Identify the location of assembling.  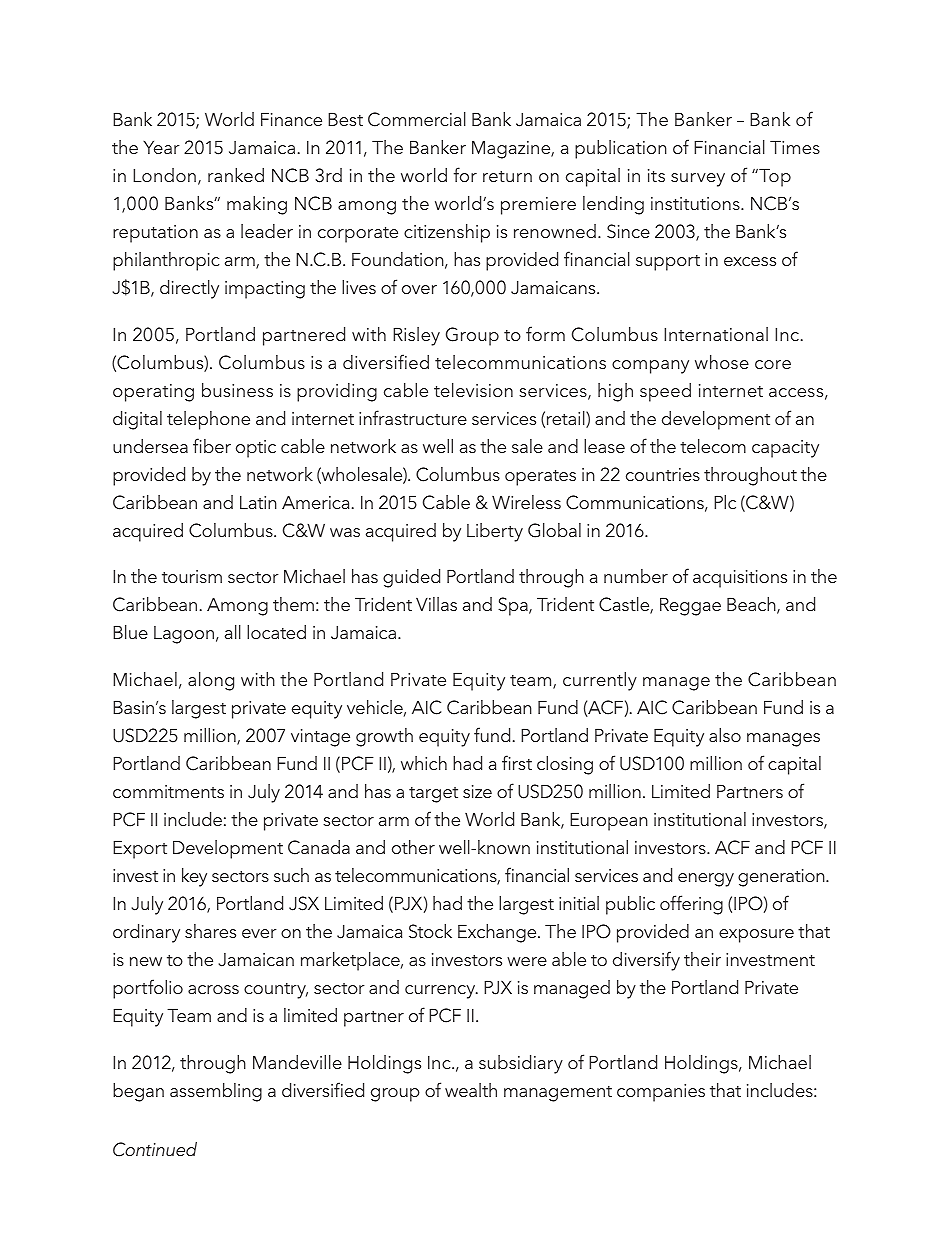
(216, 1092).
